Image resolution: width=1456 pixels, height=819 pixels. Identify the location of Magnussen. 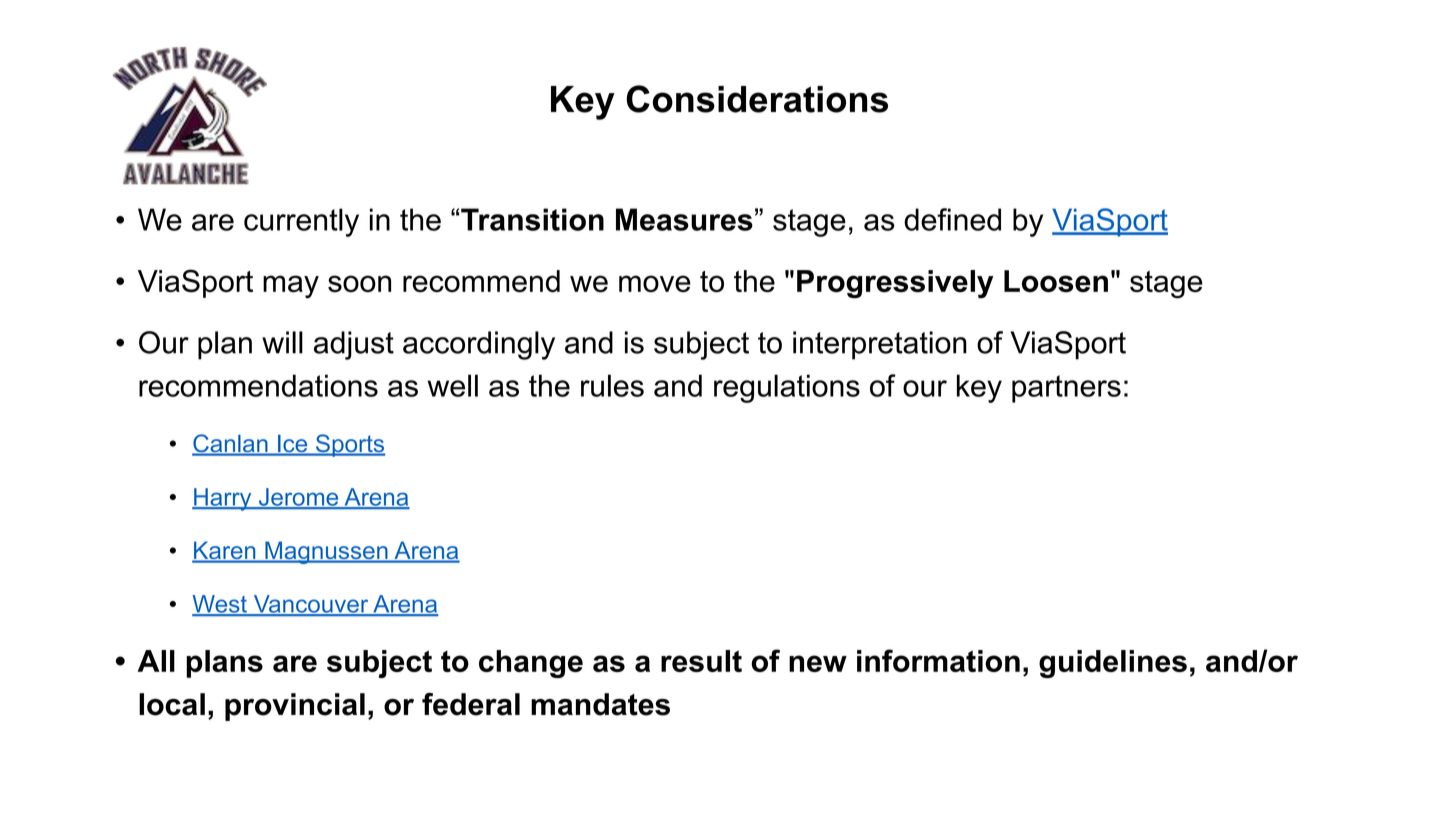
(326, 552).
